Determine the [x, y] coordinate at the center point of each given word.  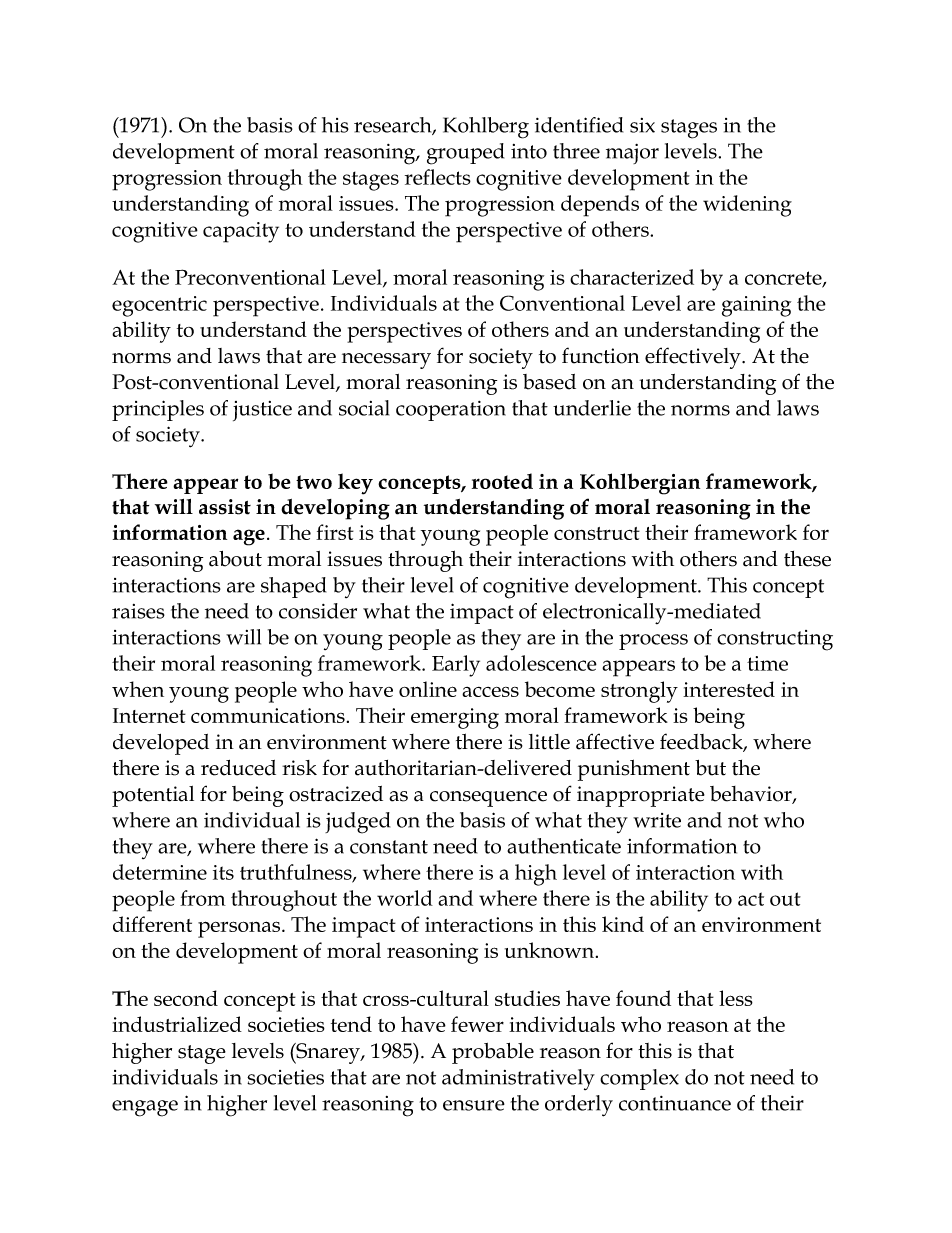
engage [145, 1108]
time [767, 663]
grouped [465, 154]
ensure [474, 1105]
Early [456, 666]
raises [138, 611]
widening [747, 206]
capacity [241, 232]
